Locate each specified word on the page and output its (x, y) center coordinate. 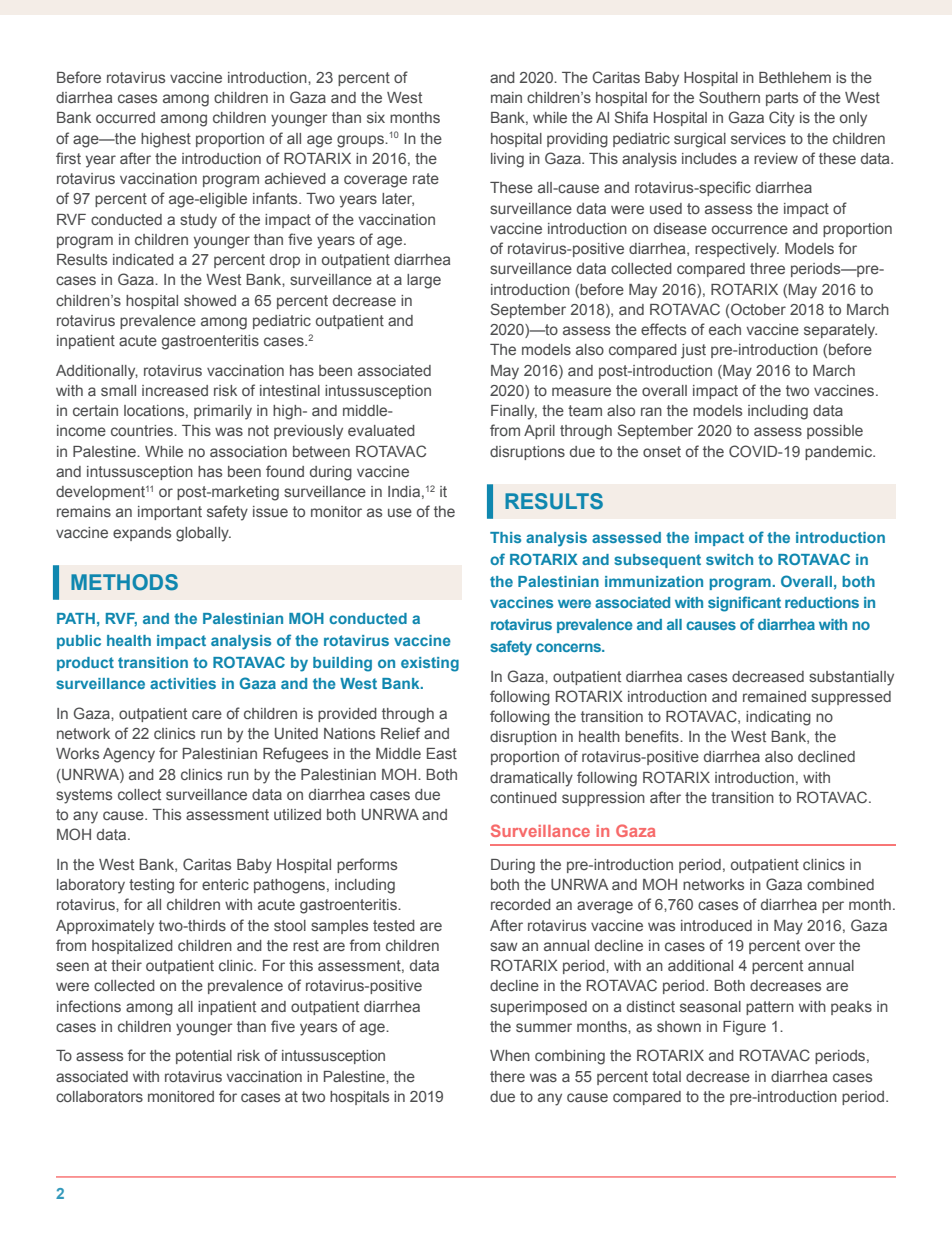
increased (175, 390)
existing (430, 664)
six (376, 117)
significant (744, 604)
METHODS (124, 582)
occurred (125, 117)
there (507, 1076)
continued (523, 797)
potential (204, 1057)
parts (782, 99)
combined (840, 884)
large (424, 281)
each (725, 329)
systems (84, 796)
